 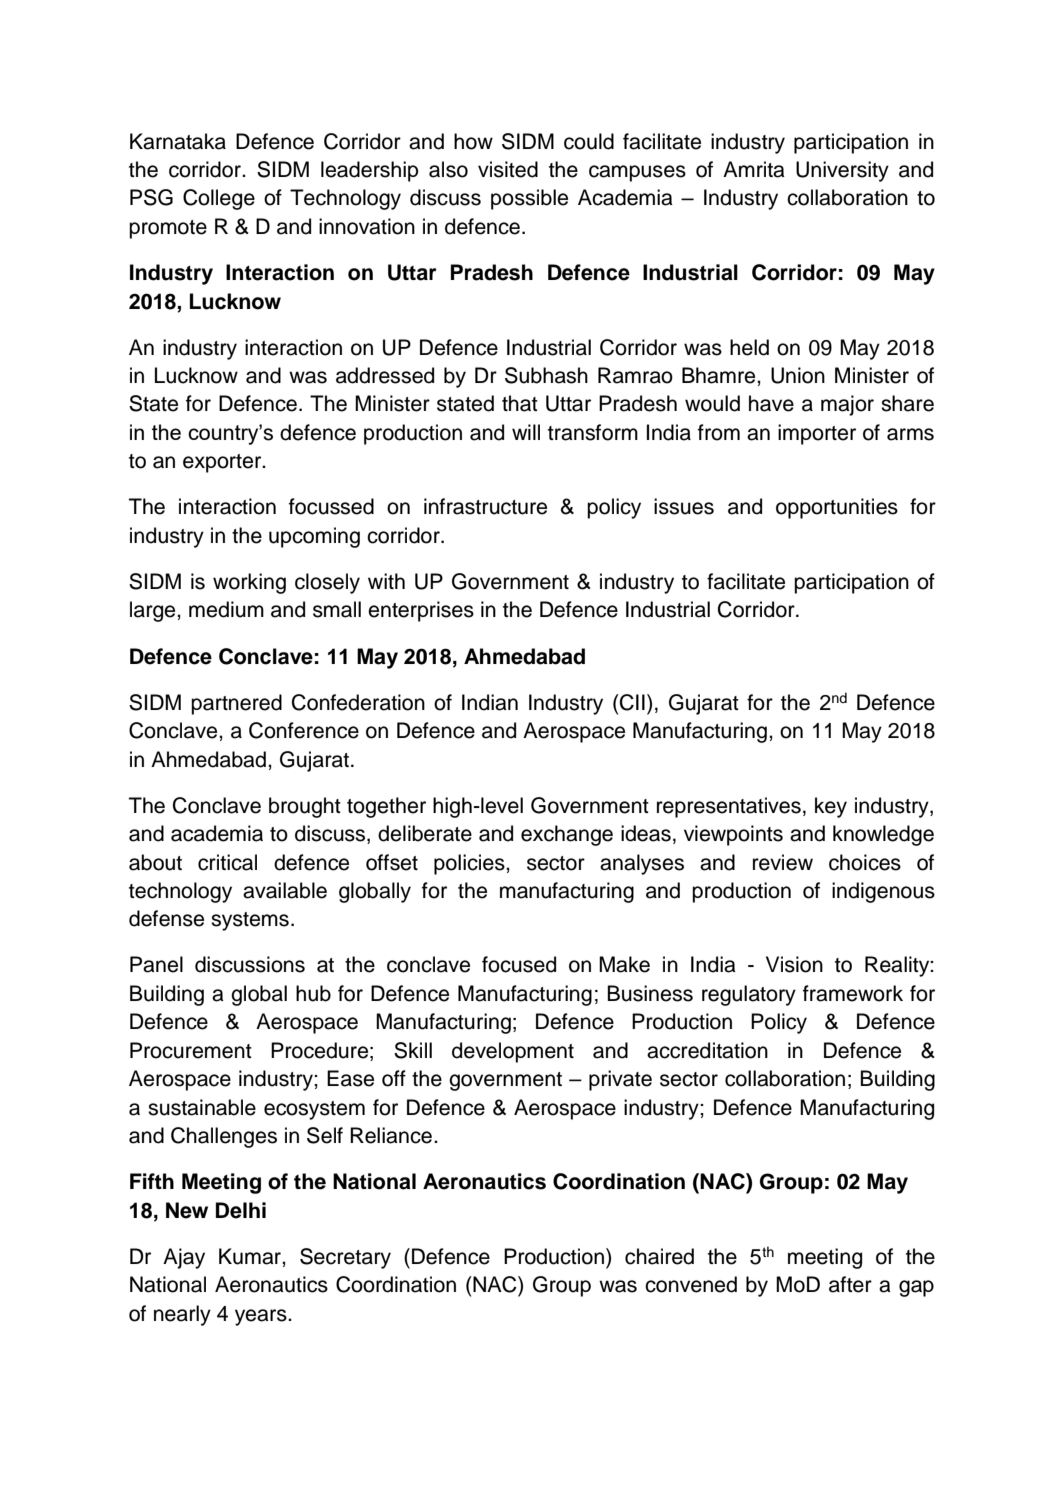 I want to click on visited, so click(x=508, y=169).
